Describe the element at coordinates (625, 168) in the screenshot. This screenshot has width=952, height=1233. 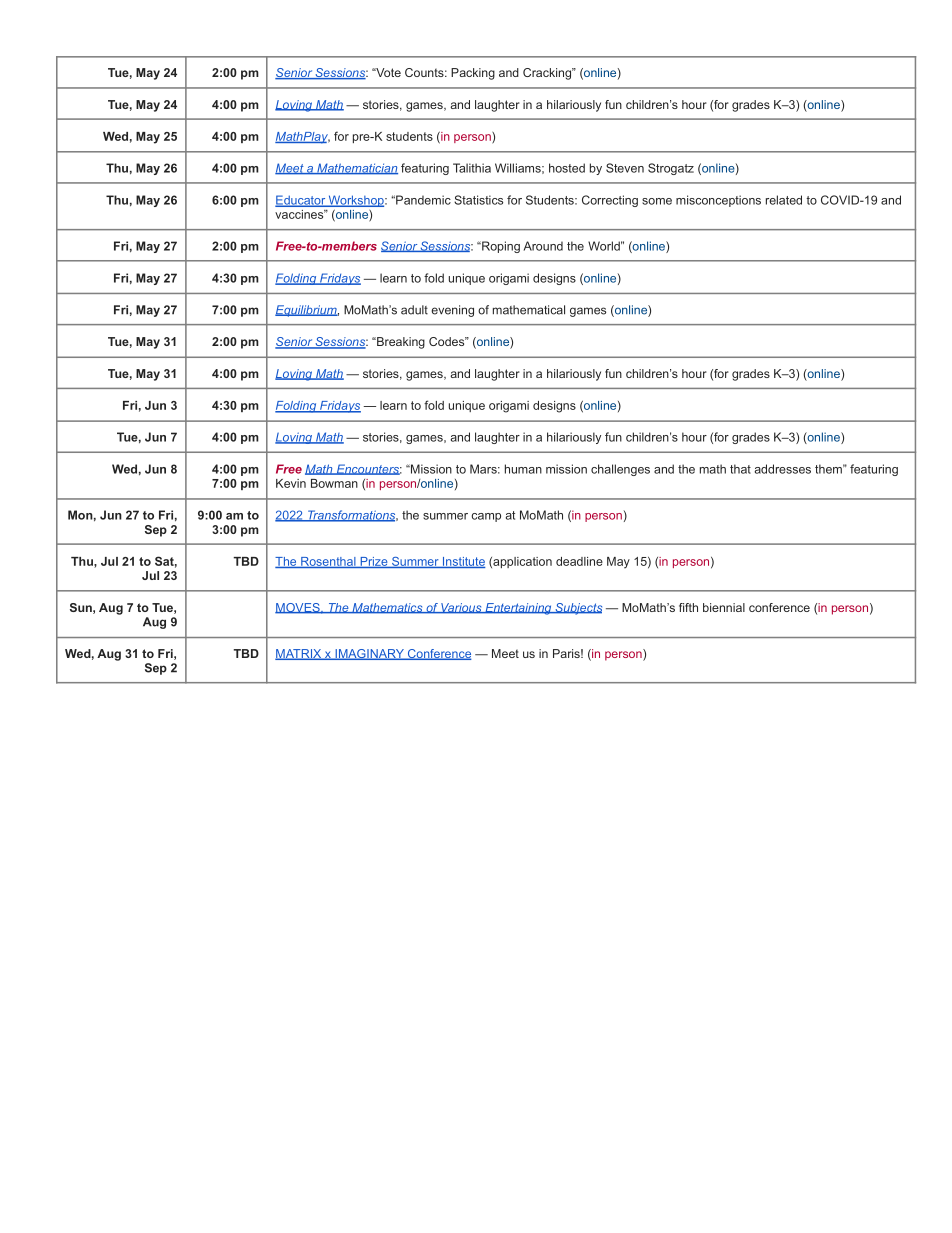
I see `Steven` at that location.
